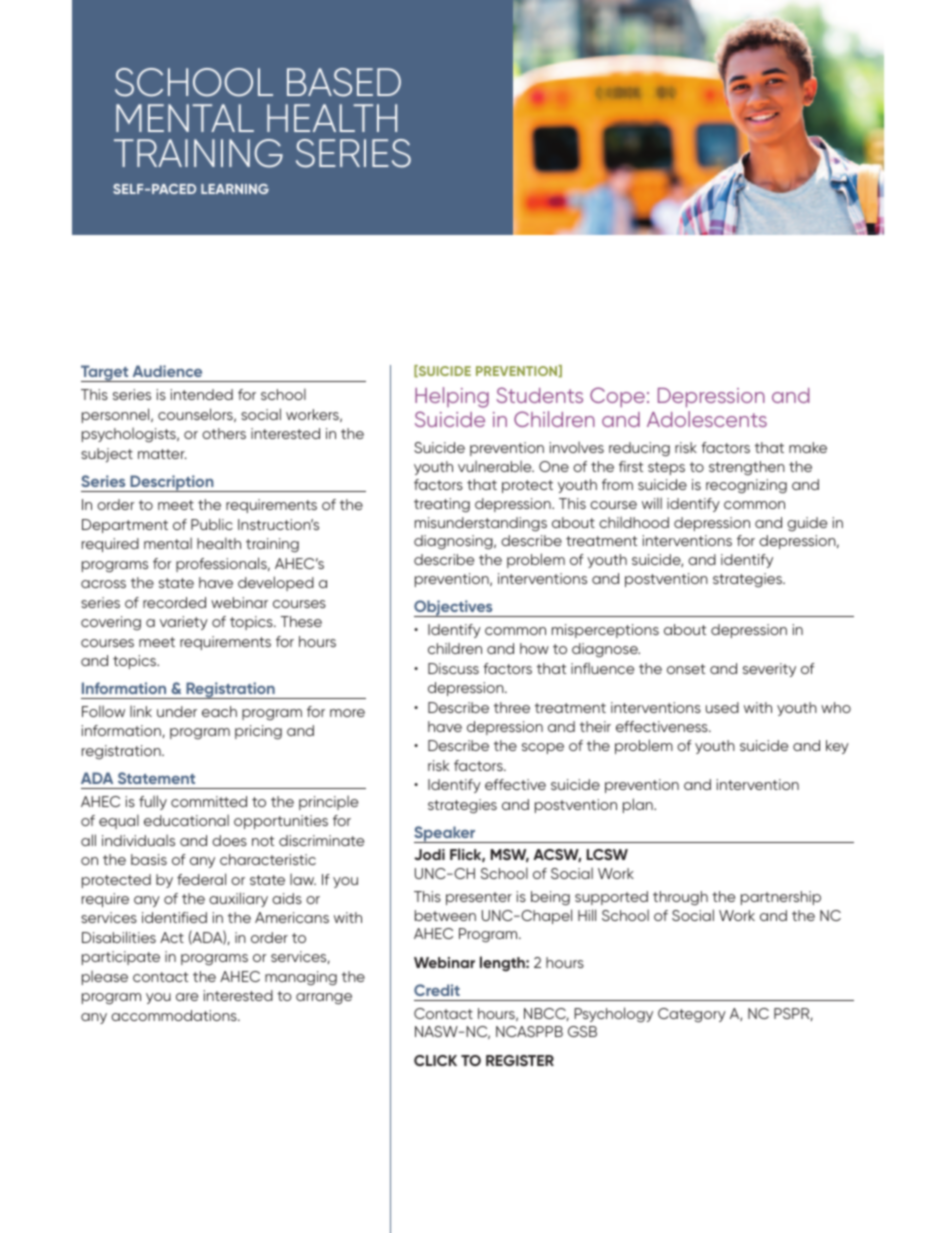 The height and width of the screenshot is (1233, 952). What do you see at coordinates (235, 189) in the screenshot?
I see `LEARNING` at bounding box center [235, 189].
